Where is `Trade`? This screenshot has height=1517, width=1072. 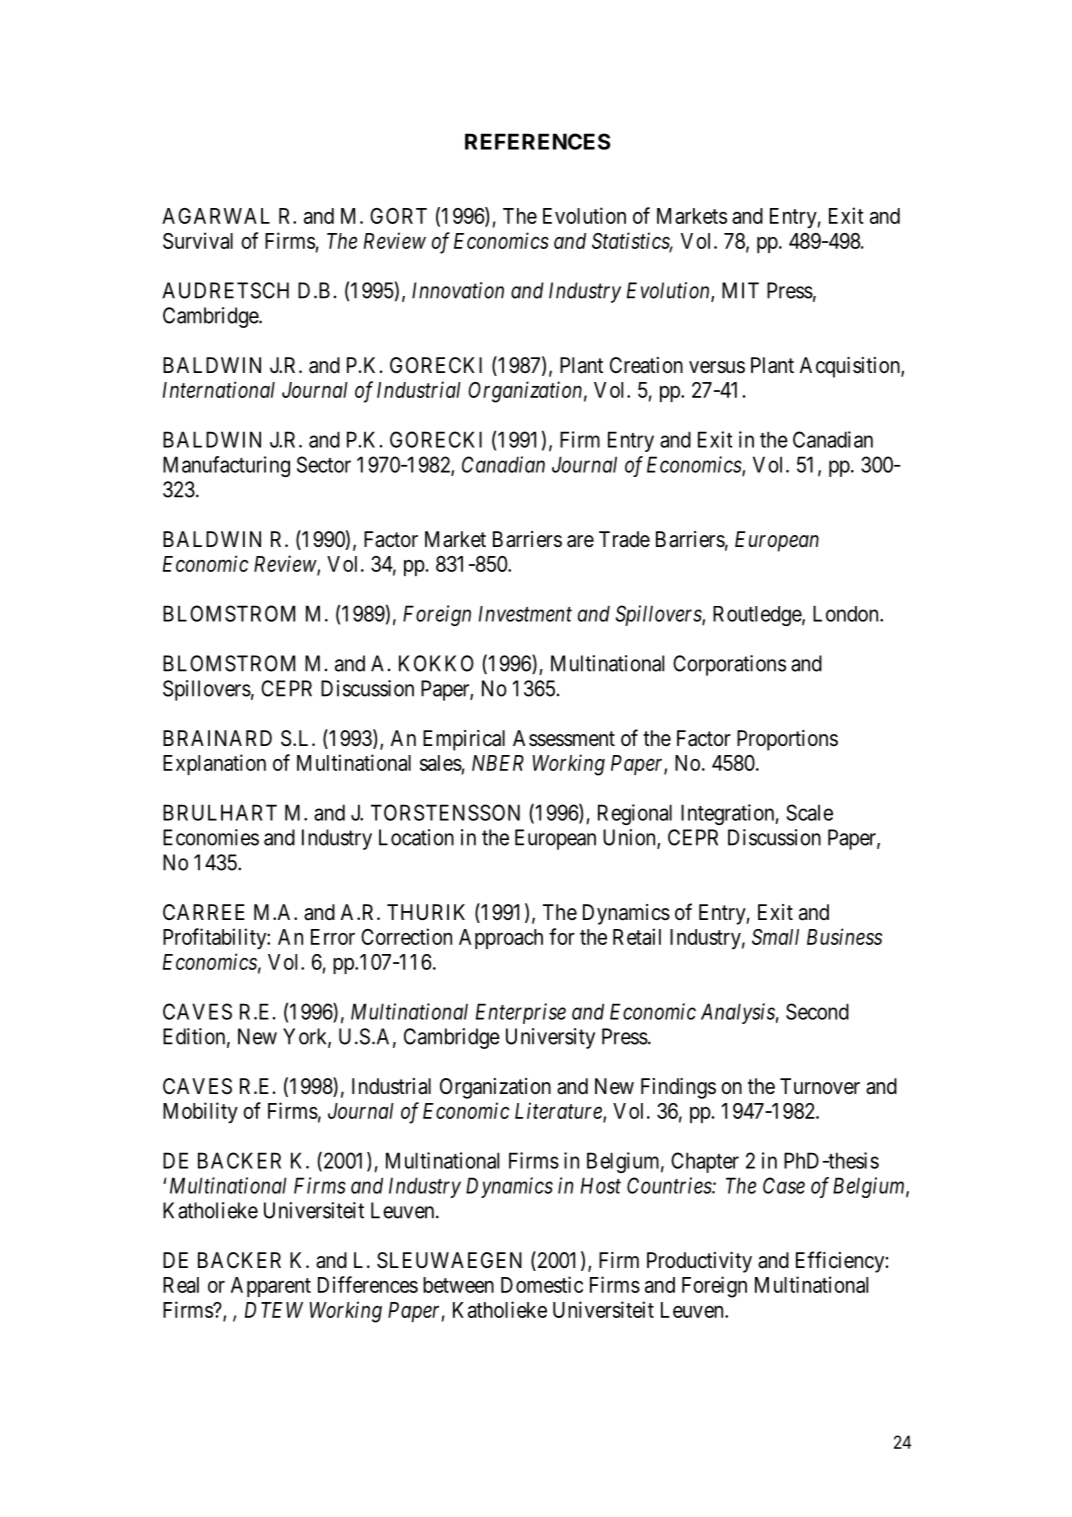
Trade is located at coordinates (624, 539).
